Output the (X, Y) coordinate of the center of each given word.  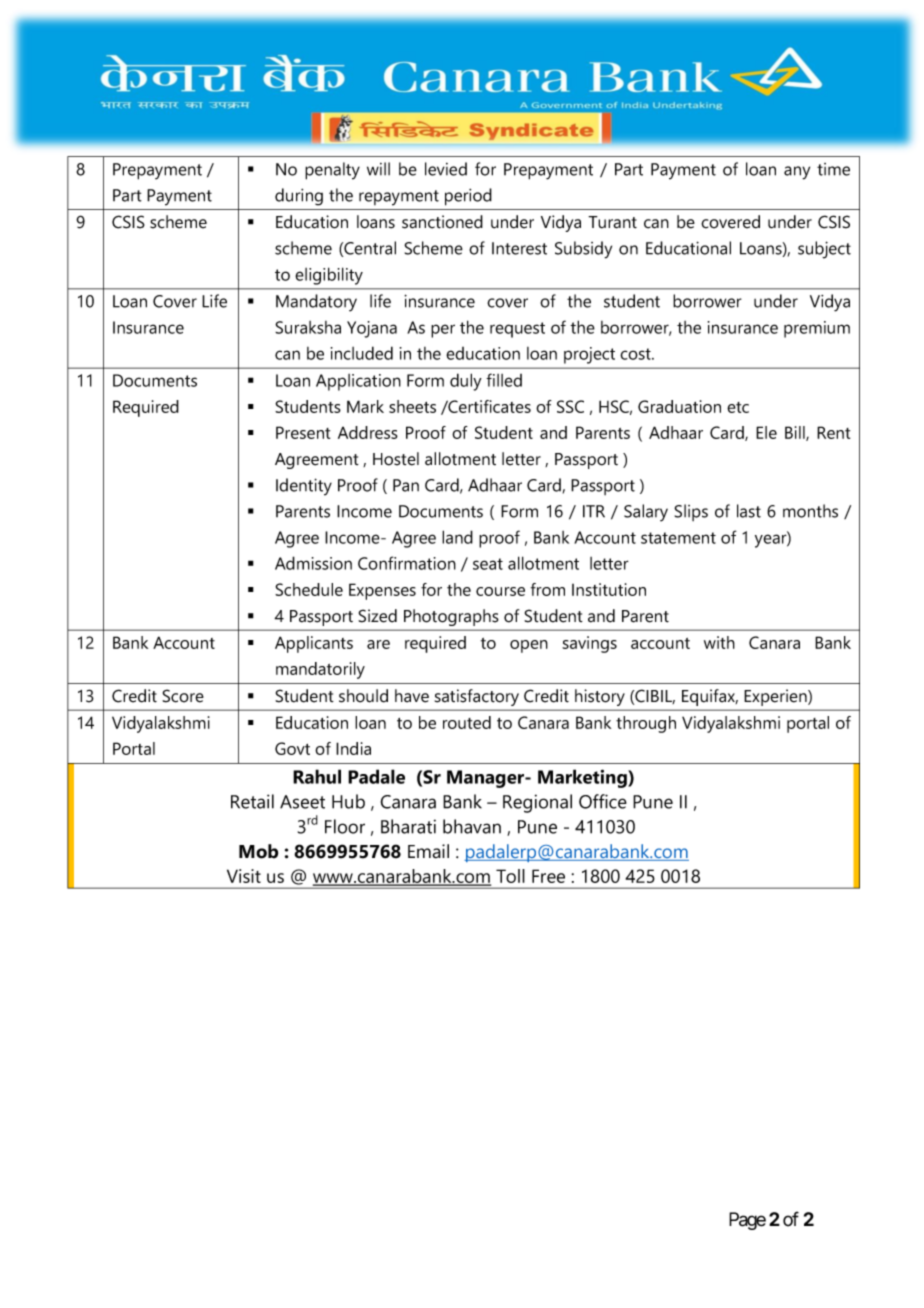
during (299, 197)
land (457, 537)
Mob (258, 851)
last (749, 511)
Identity (304, 487)
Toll (510, 876)
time (833, 169)
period (468, 197)
